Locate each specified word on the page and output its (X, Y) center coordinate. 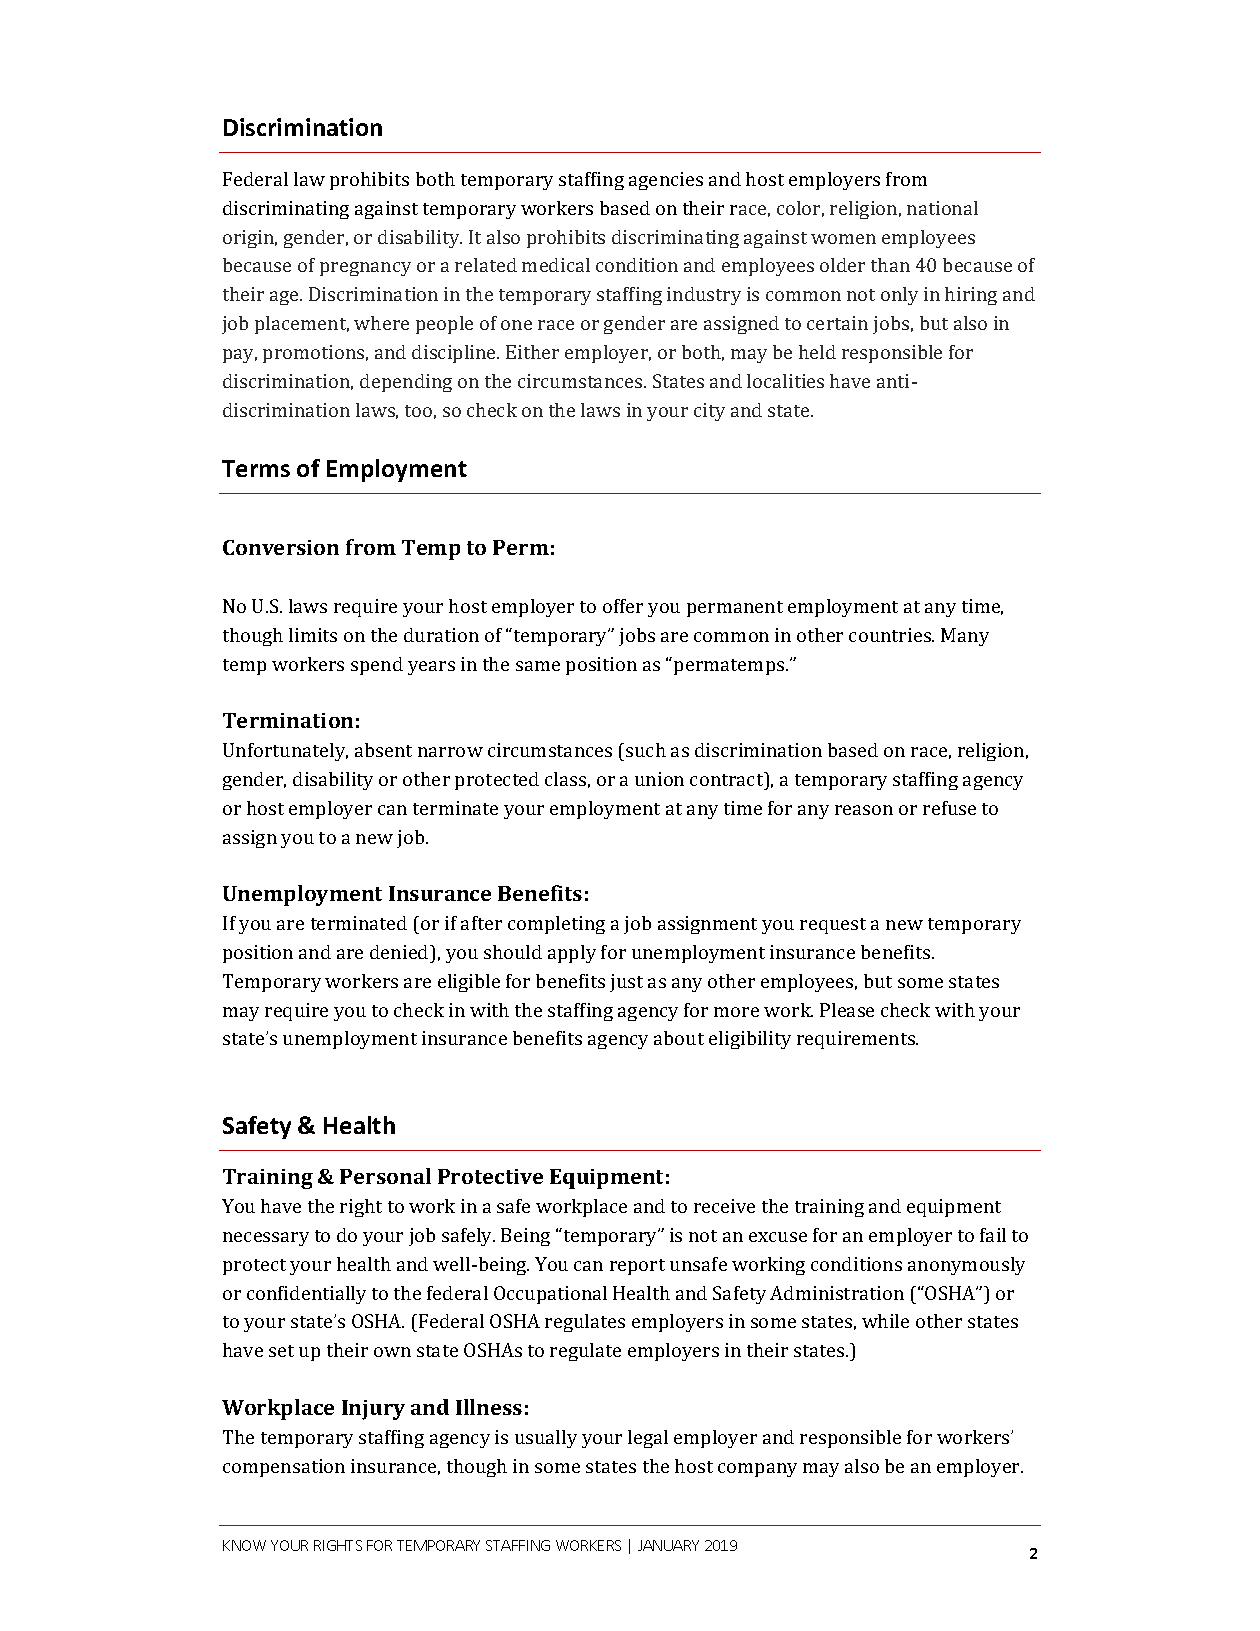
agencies (666, 181)
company (757, 1470)
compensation (284, 1468)
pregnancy (365, 269)
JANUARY (668, 1545)
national (942, 208)
